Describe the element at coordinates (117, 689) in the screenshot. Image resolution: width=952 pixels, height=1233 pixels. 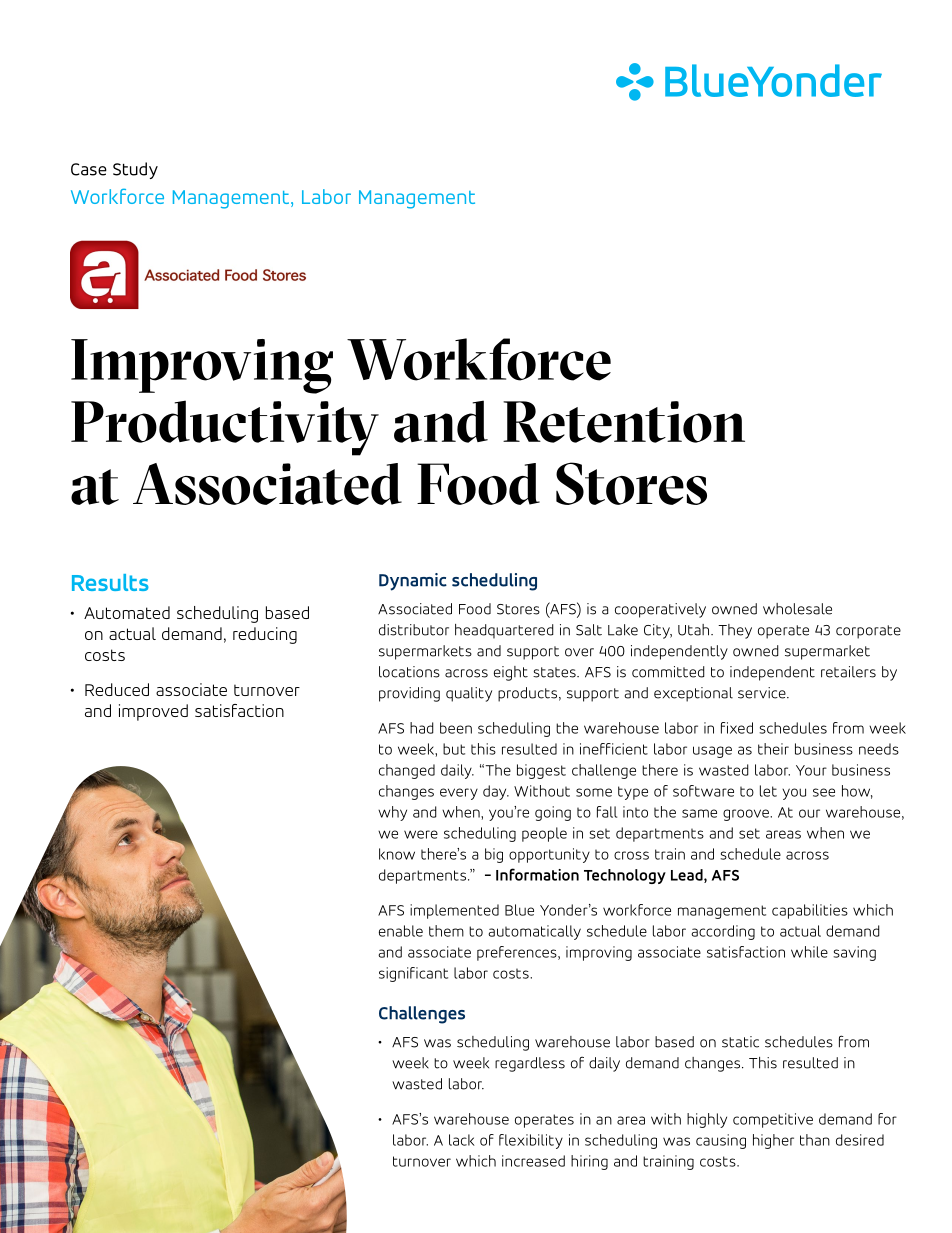
I see `Reduced` at that location.
